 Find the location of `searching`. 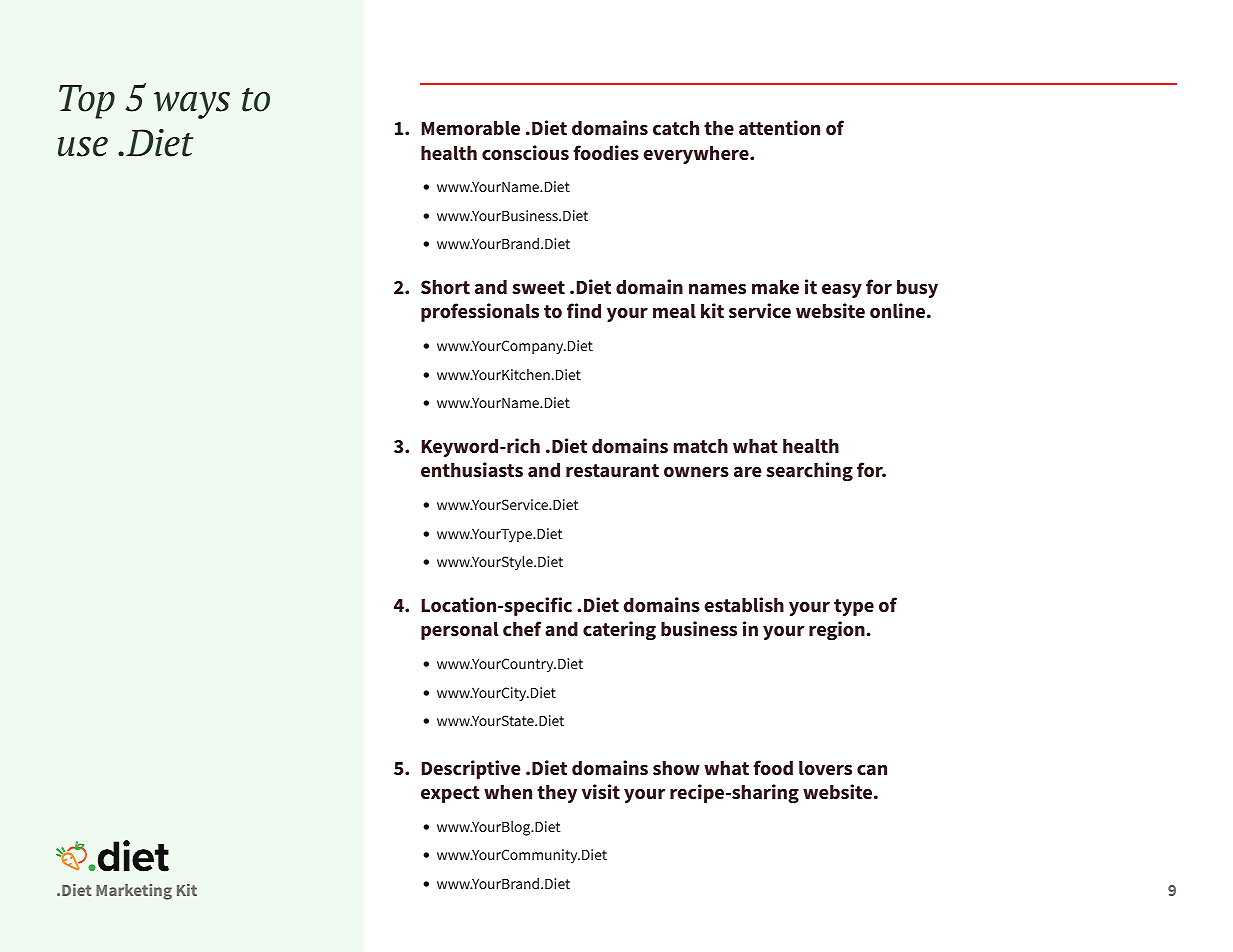

searching is located at coordinates (809, 472).
